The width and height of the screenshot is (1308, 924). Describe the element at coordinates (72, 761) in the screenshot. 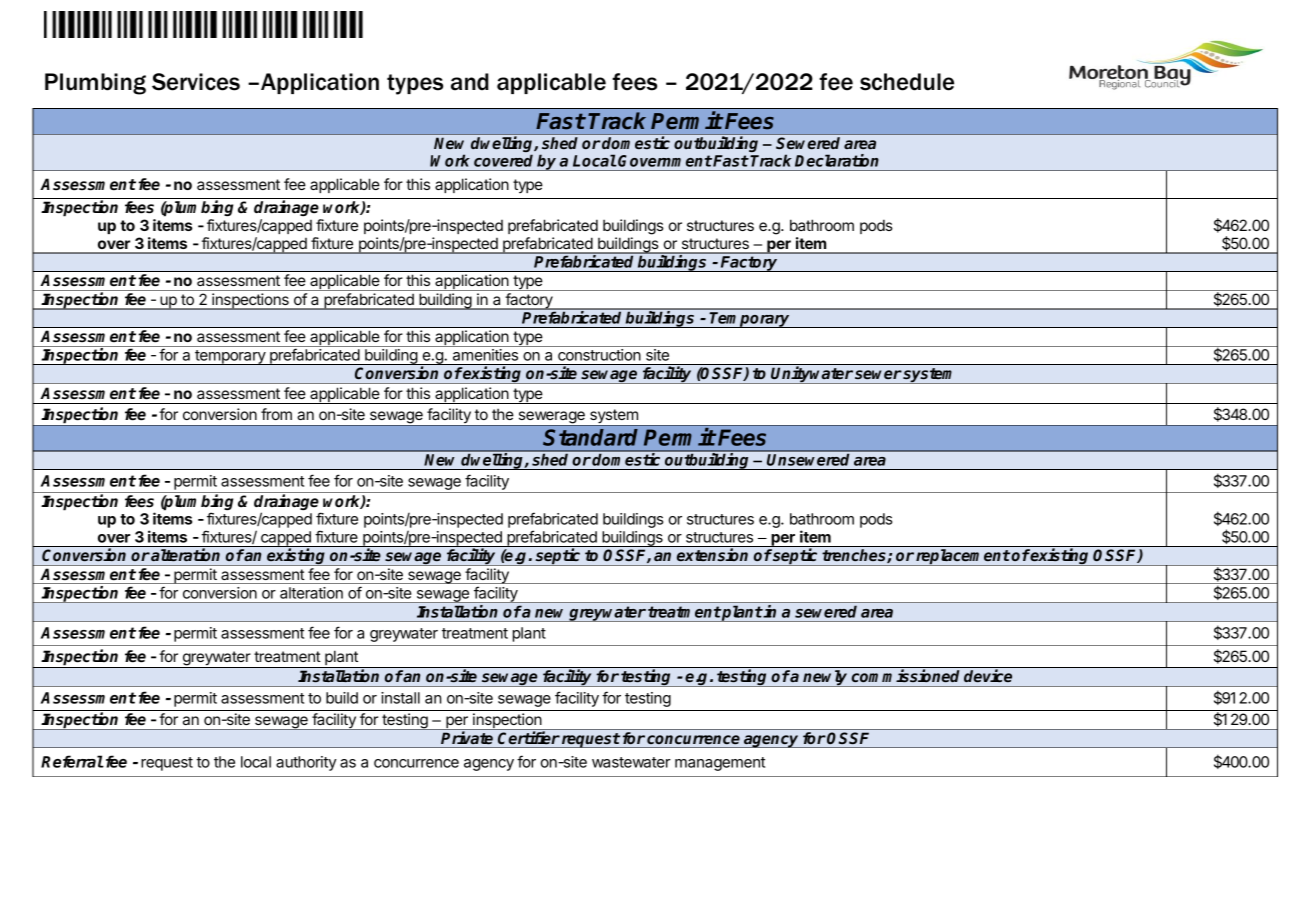

I see `Referral` at that location.
